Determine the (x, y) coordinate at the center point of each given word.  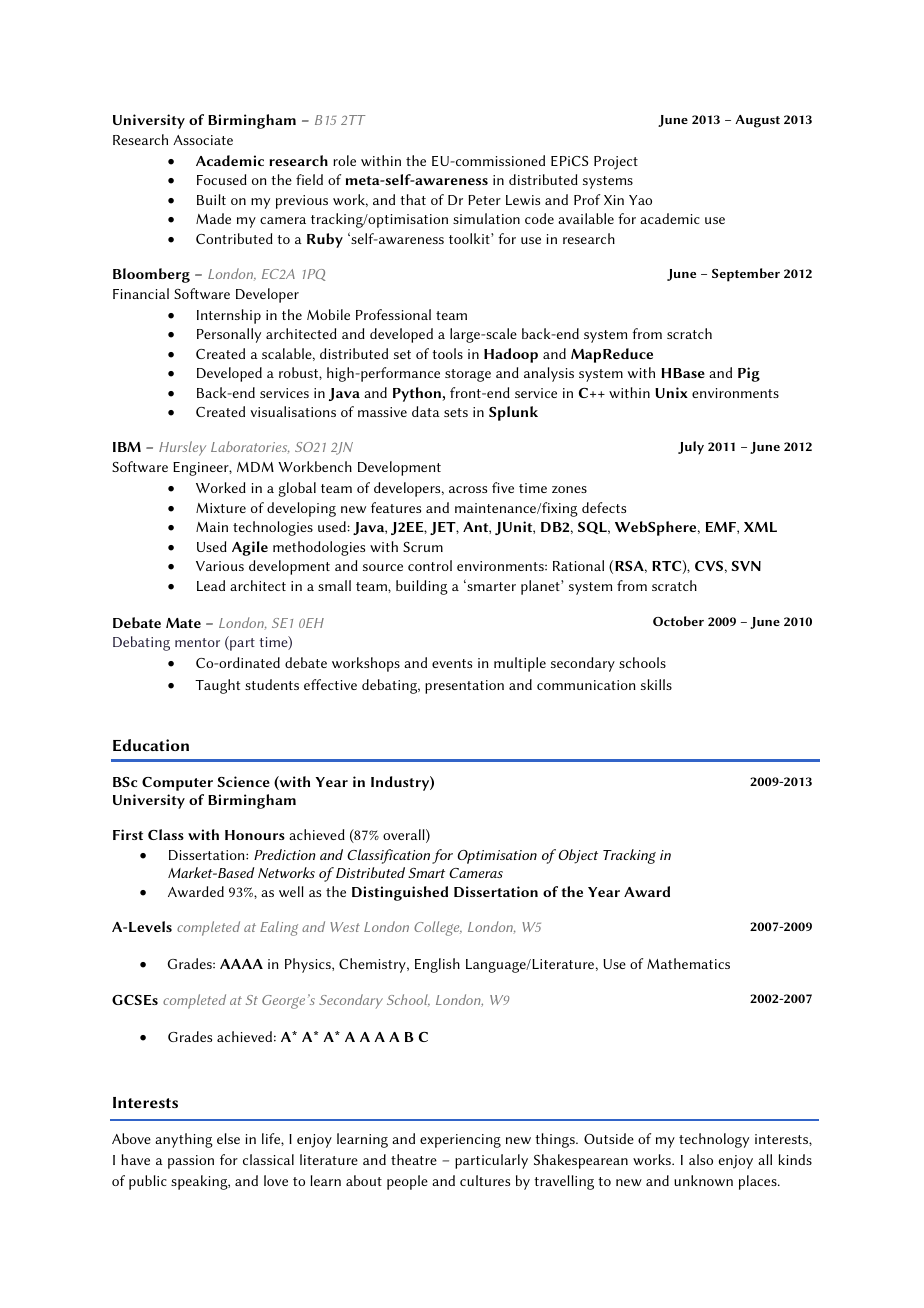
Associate (203, 140)
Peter (484, 200)
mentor (197, 642)
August (757, 121)
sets (456, 412)
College (438, 928)
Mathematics (688, 963)
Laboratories (250, 447)
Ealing (279, 928)
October (678, 621)
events (452, 663)
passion (191, 1162)
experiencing (460, 1141)
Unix (671, 392)
